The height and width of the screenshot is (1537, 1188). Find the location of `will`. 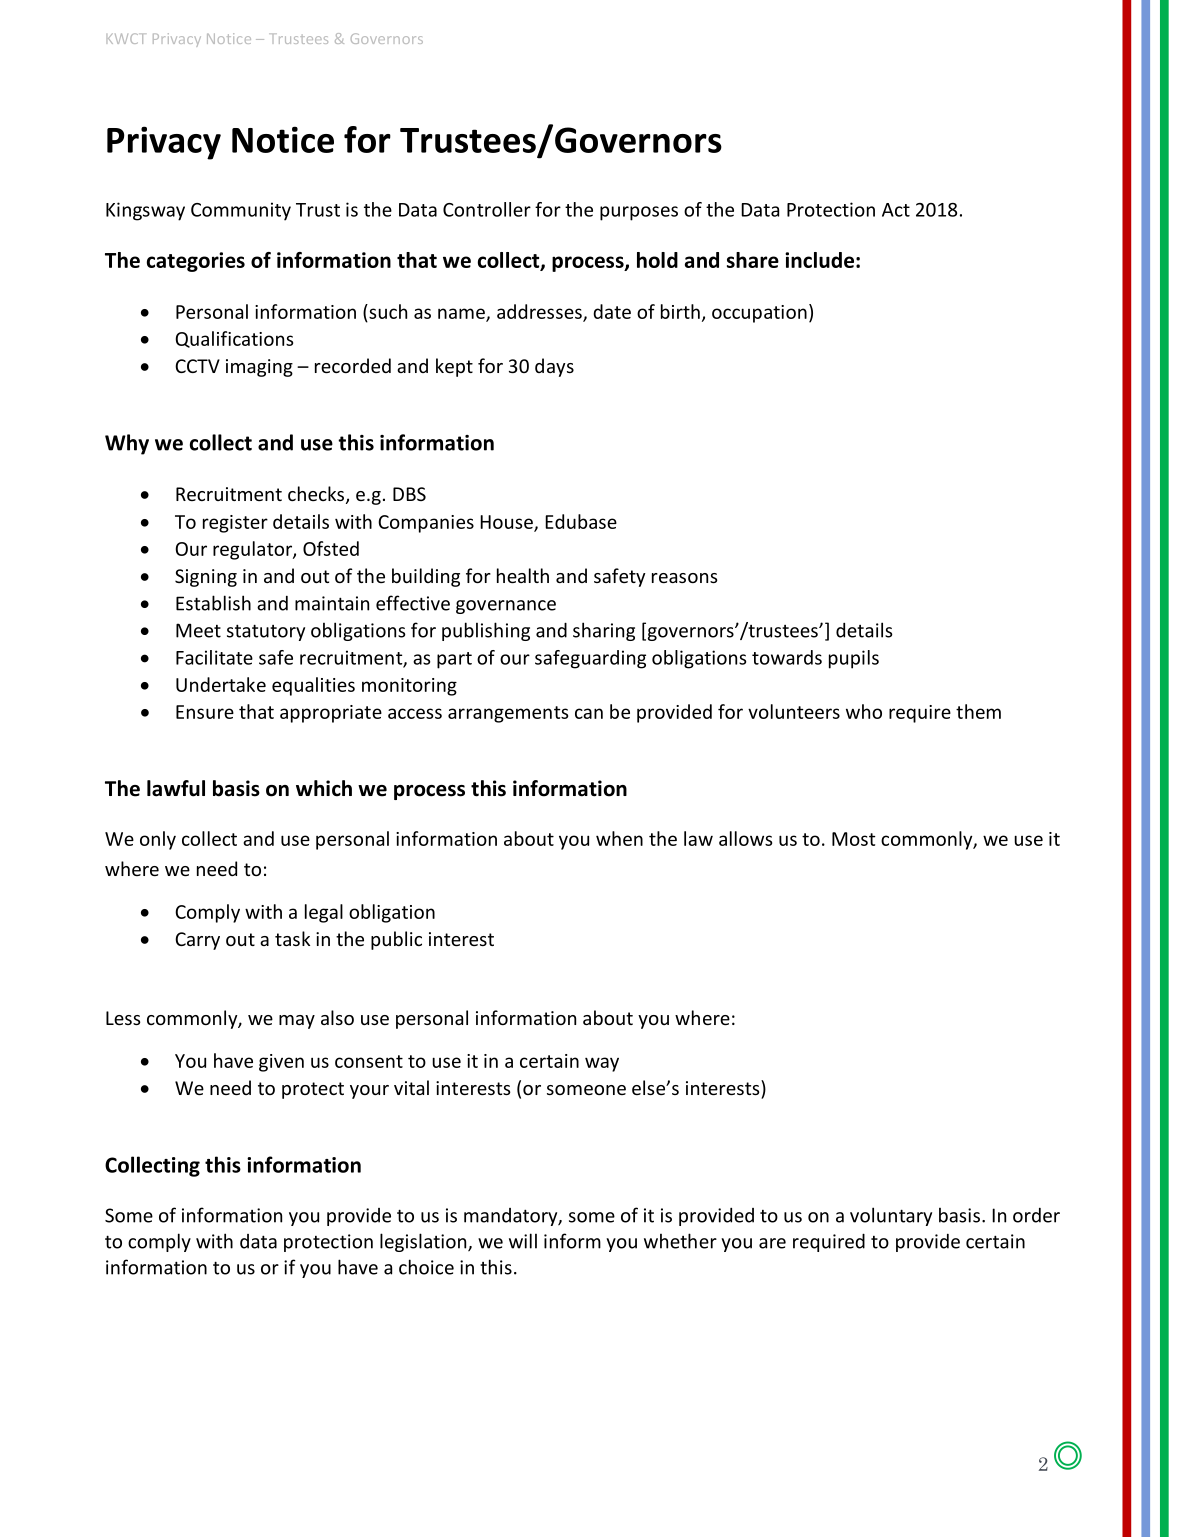

will is located at coordinates (523, 1241).
